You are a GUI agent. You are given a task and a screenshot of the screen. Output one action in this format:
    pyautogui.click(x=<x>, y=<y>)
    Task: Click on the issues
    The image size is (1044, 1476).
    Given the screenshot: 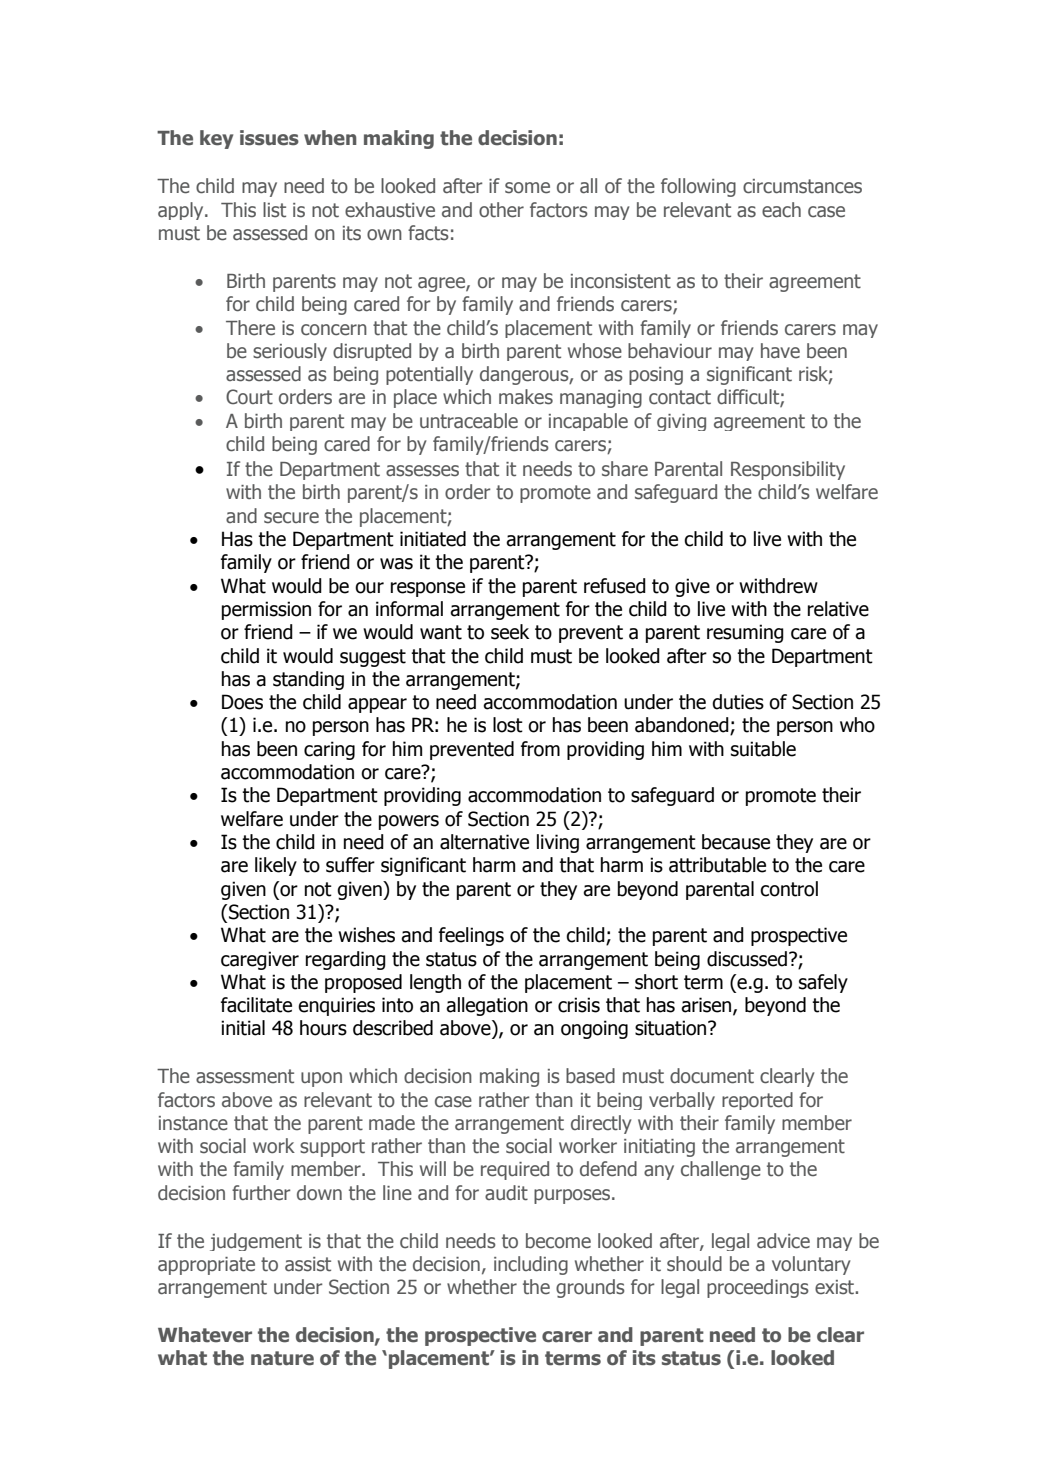 What is the action you would take?
    pyautogui.click(x=269, y=138)
